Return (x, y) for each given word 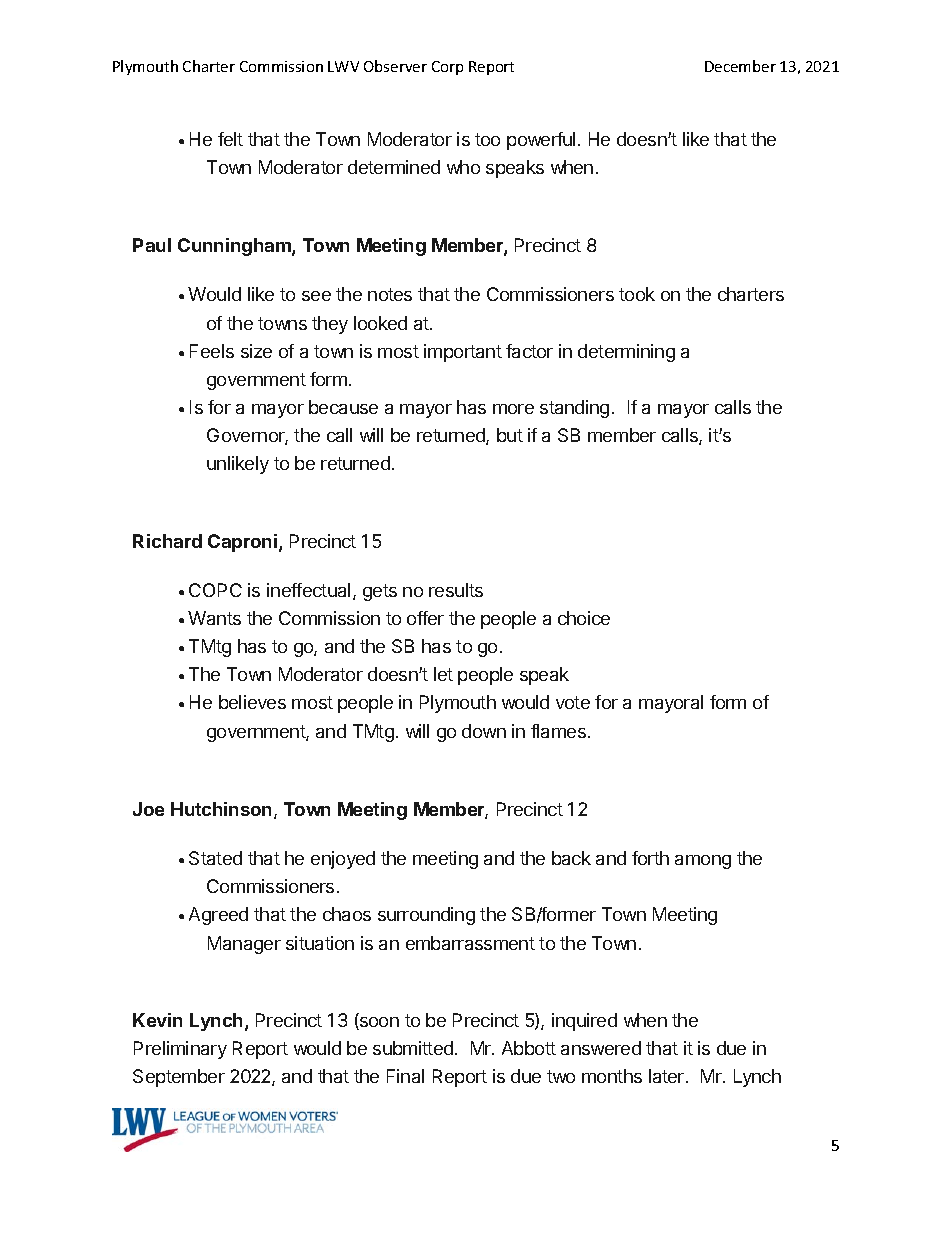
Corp (447, 68)
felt (230, 139)
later (668, 1076)
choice (584, 618)
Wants (214, 618)
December (740, 66)
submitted (413, 1048)
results (456, 590)
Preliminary (180, 1050)
